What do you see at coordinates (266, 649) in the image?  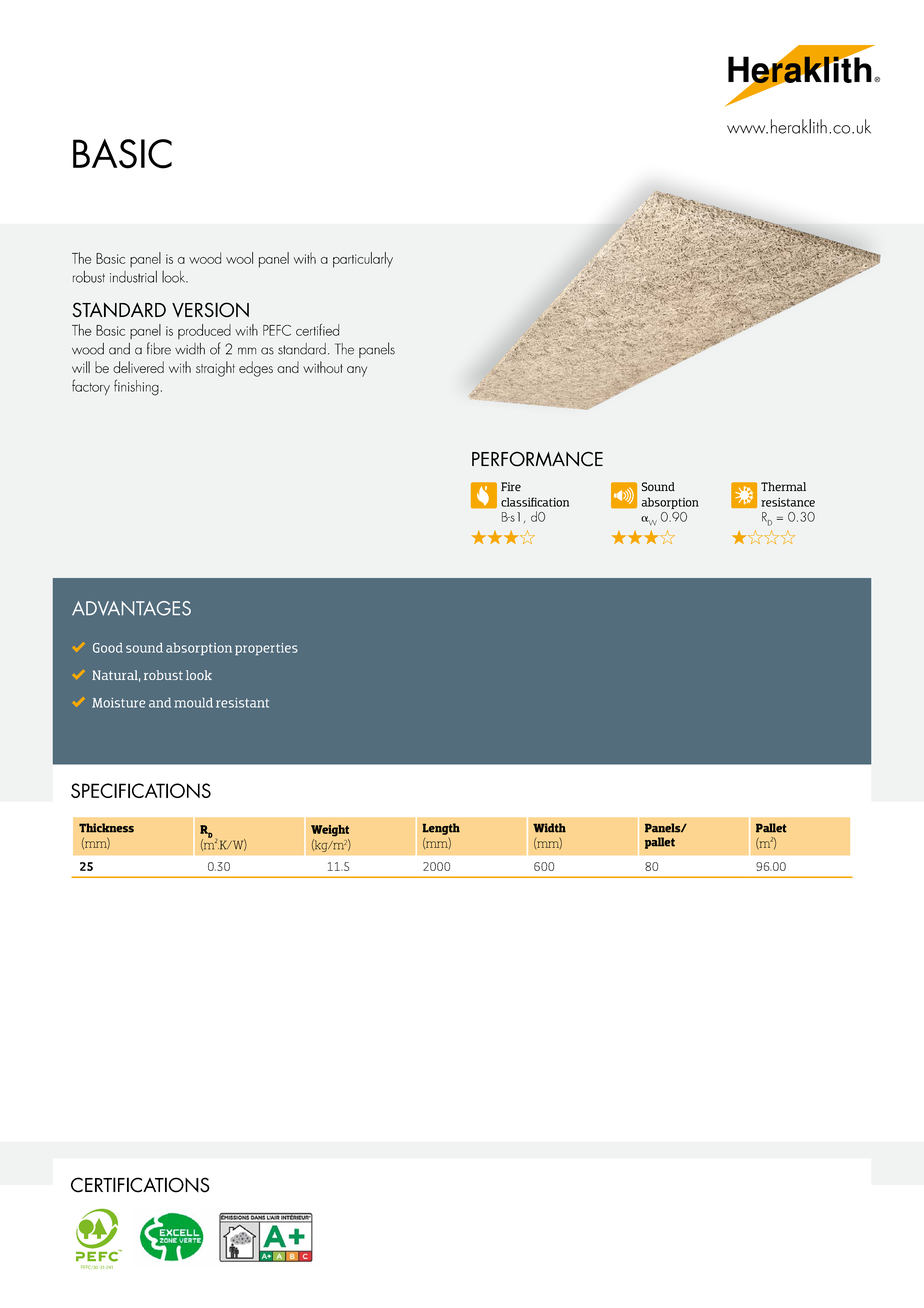 I see `properties` at bounding box center [266, 649].
